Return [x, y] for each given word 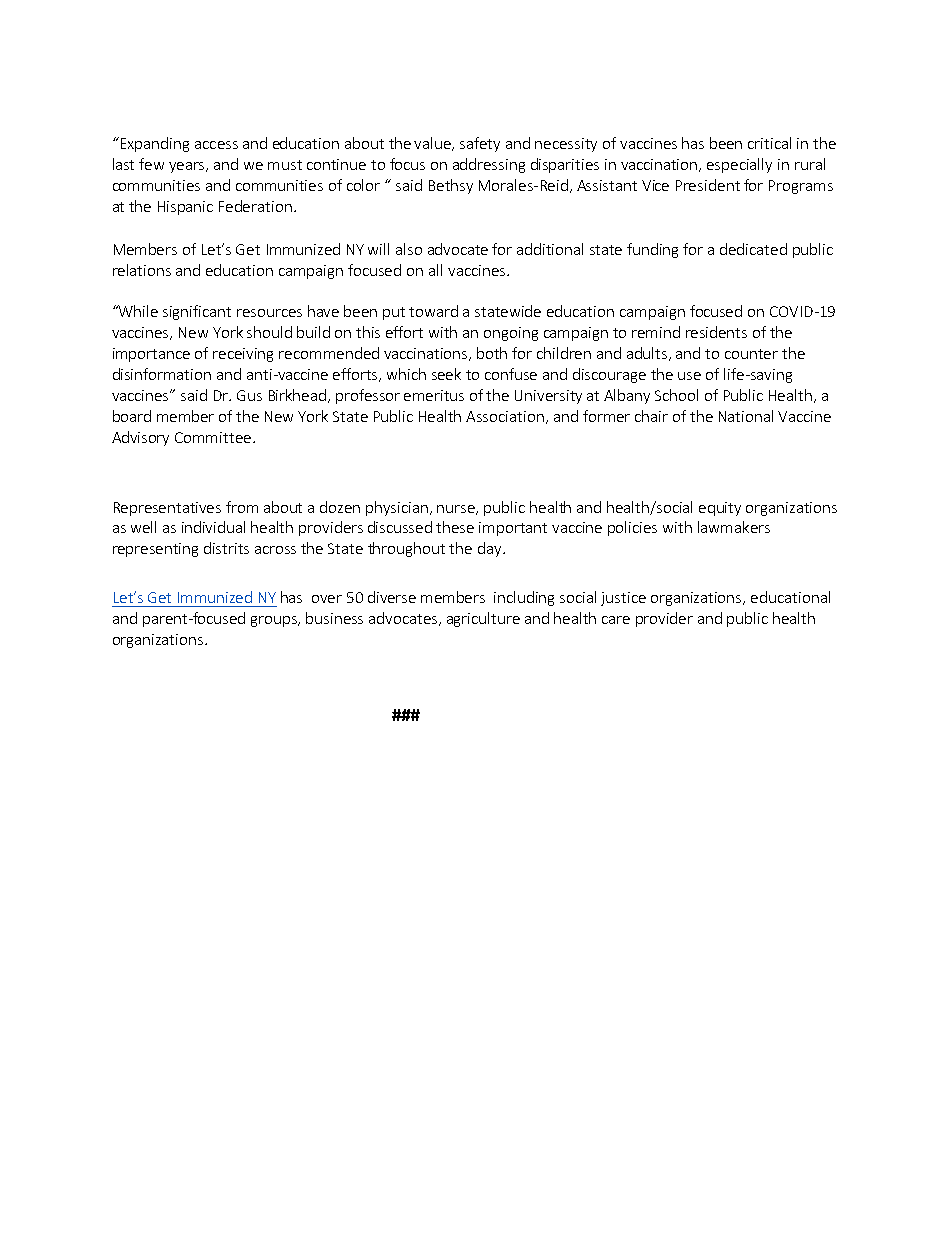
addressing [489, 165]
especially [739, 165]
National [746, 416]
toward [433, 311]
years [188, 167]
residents [716, 332]
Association [505, 416]
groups [275, 621]
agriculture [483, 619]
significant [197, 312]
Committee [213, 437]
